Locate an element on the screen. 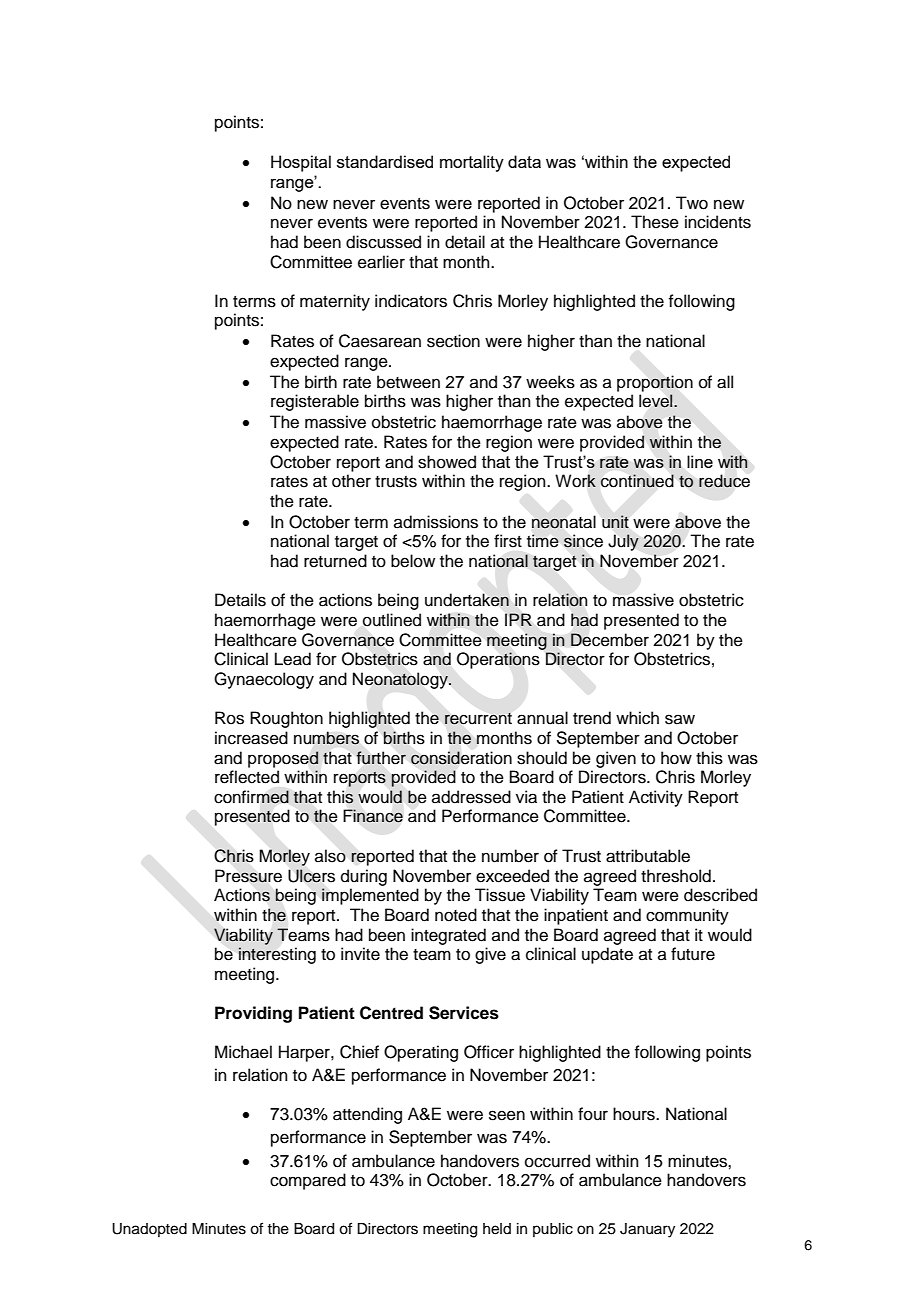 This screenshot has height=1308, width=924. Tissue is located at coordinates (500, 895).
